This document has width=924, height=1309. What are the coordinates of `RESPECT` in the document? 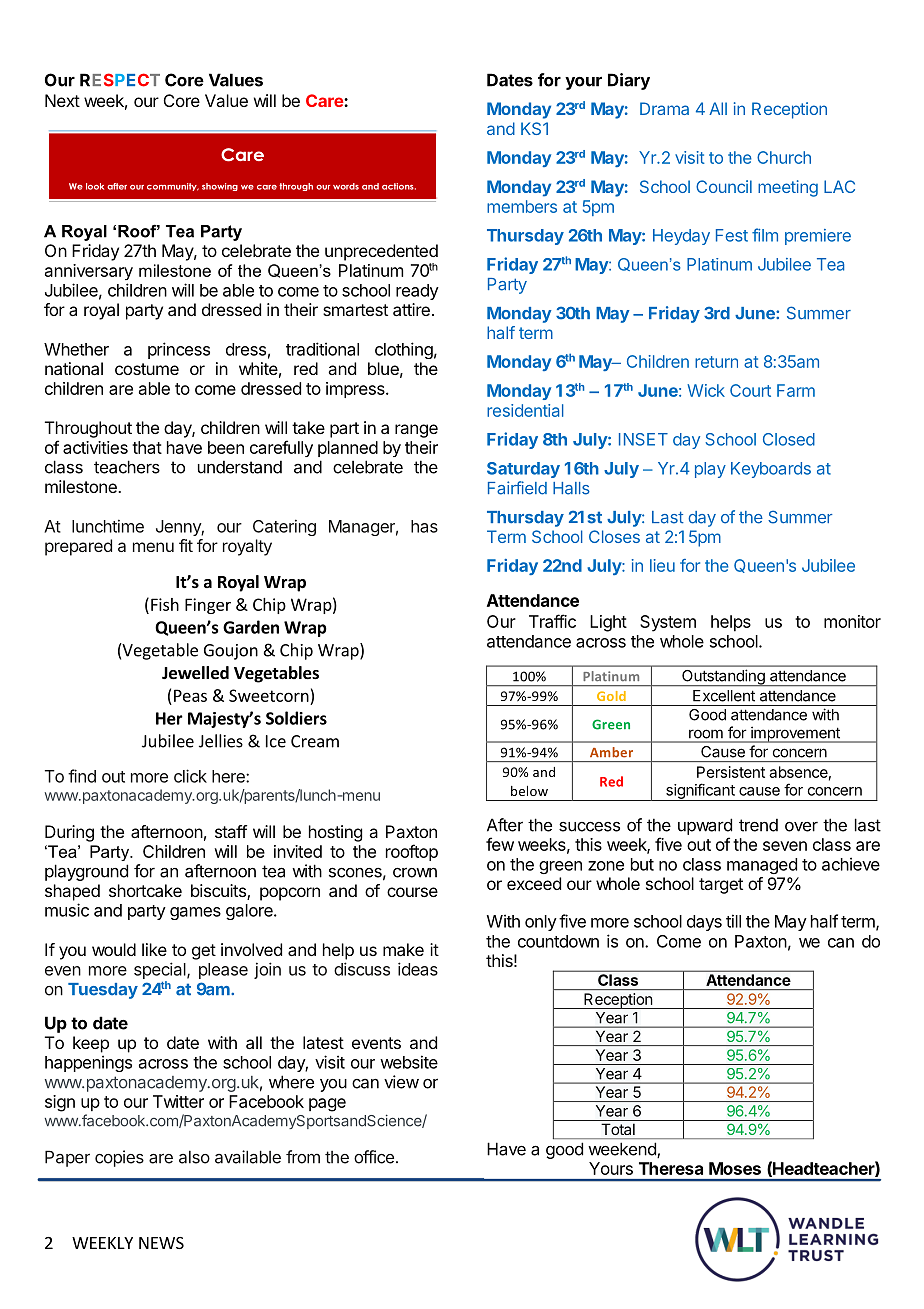 It's located at (120, 80).
